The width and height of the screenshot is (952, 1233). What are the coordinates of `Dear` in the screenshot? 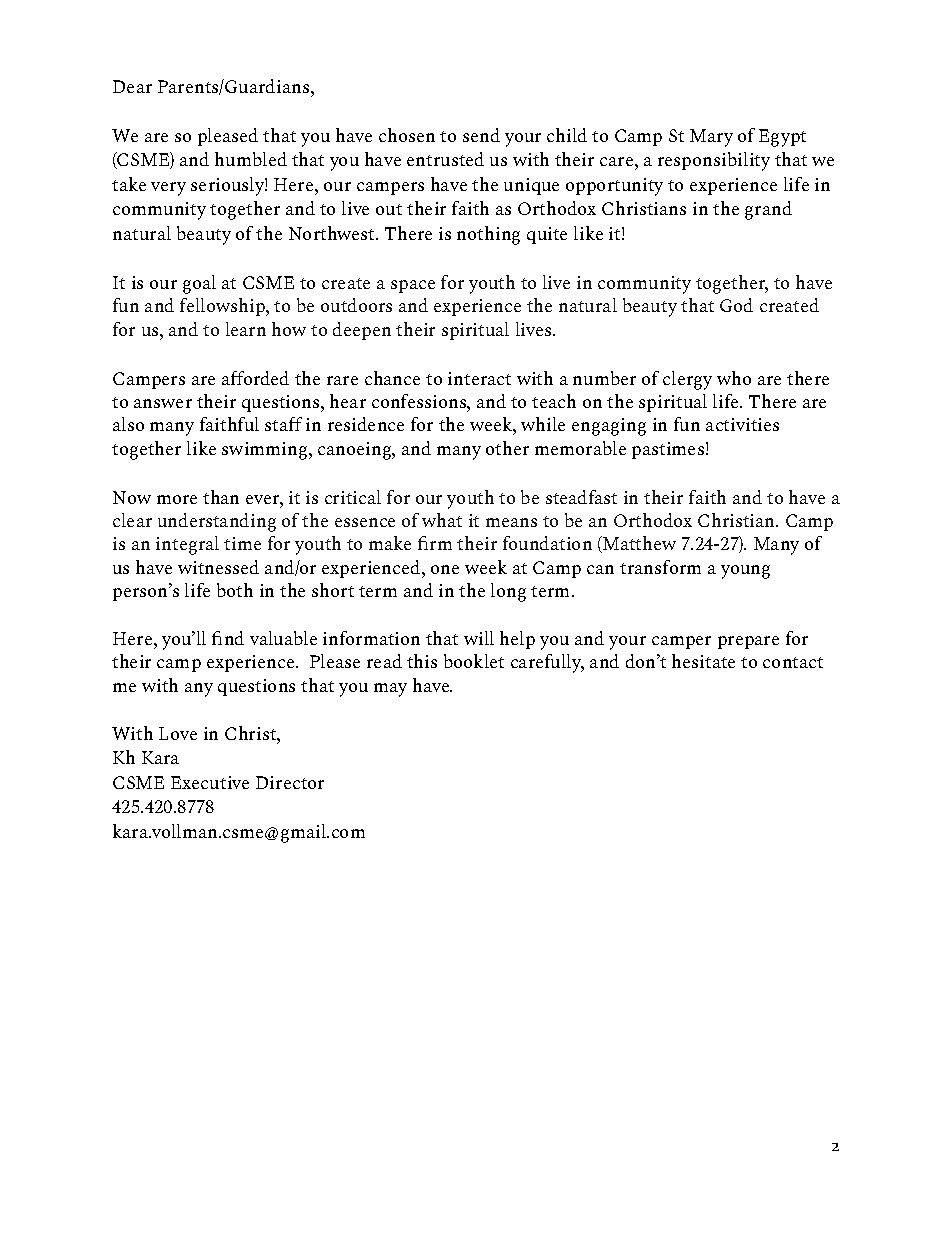 It's located at (132, 86).
